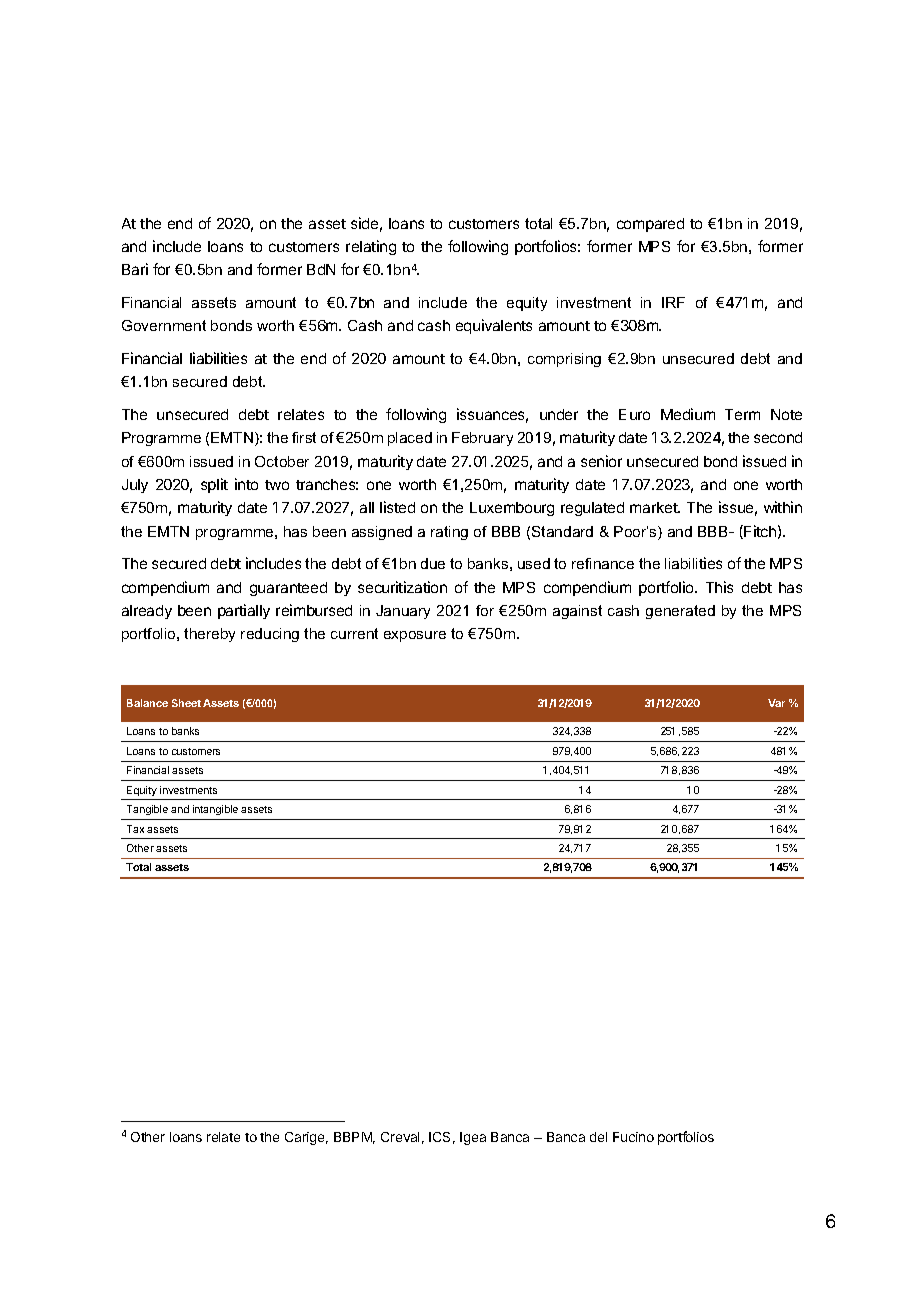 The width and height of the screenshot is (924, 1309). What do you see at coordinates (776, 703) in the screenshot?
I see `Var` at bounding box center [776, 703].
